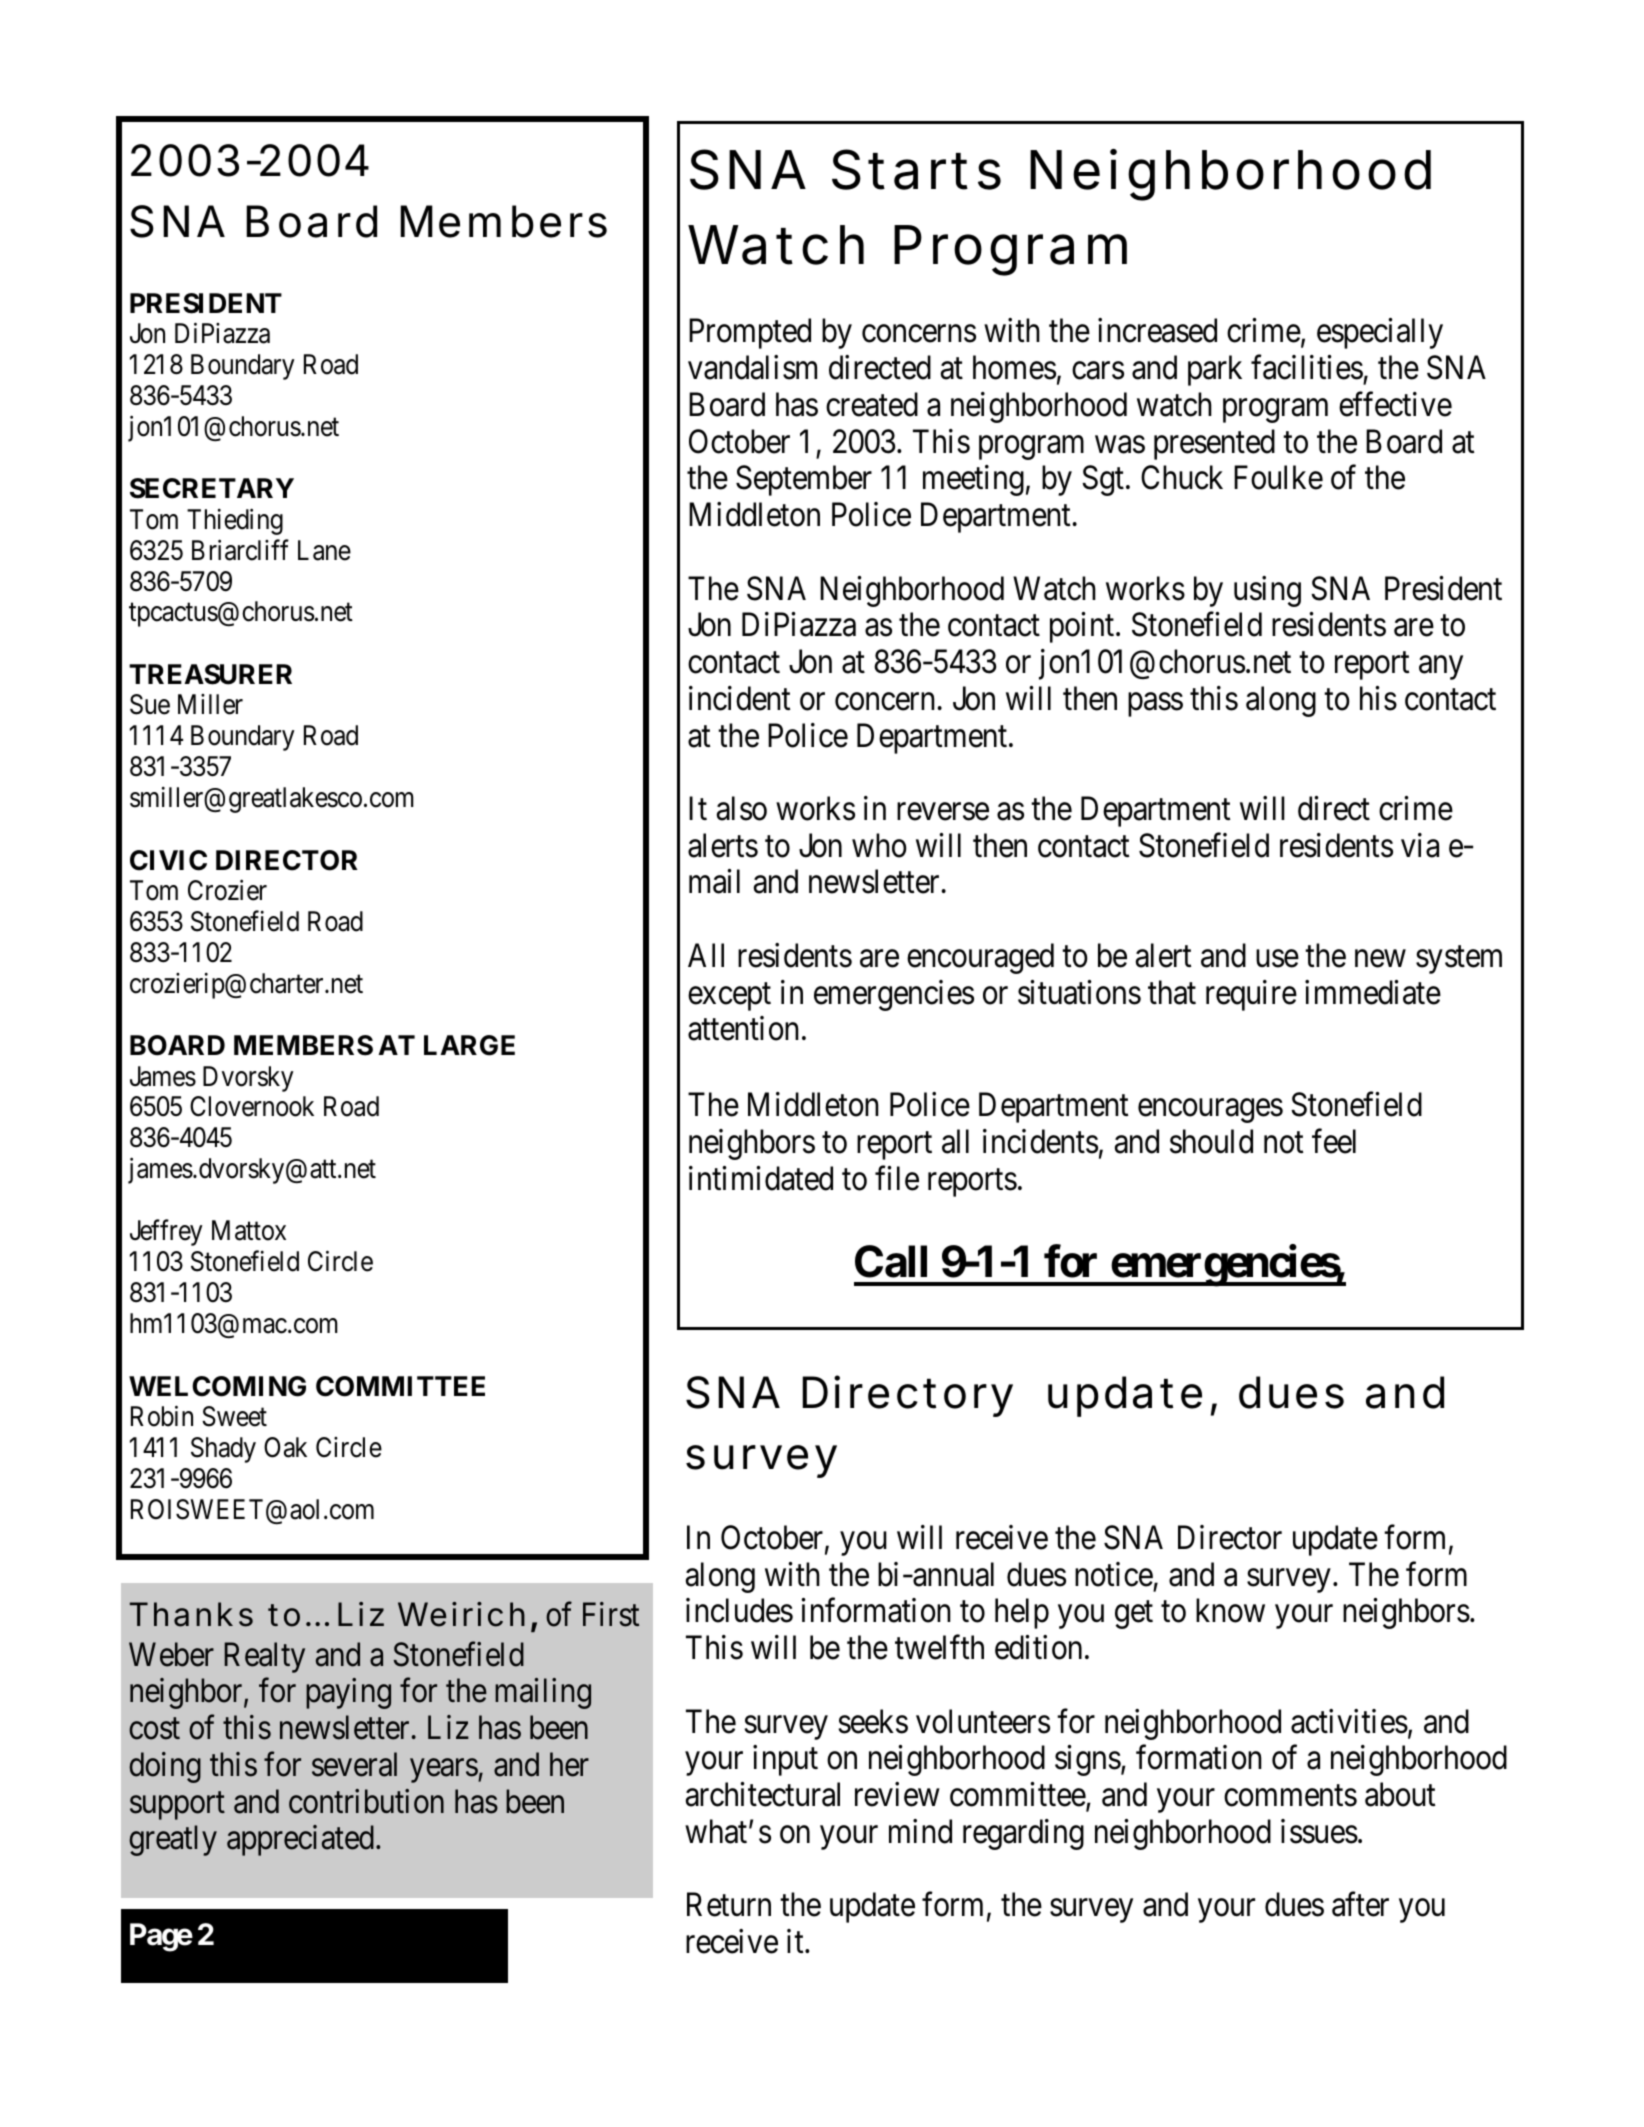 This screenshot has height=2127, width=1644. What do you see at coordinates (300, 1840) in the screenshot?
I see `appreciated` at bounding box center [300, 1840].
